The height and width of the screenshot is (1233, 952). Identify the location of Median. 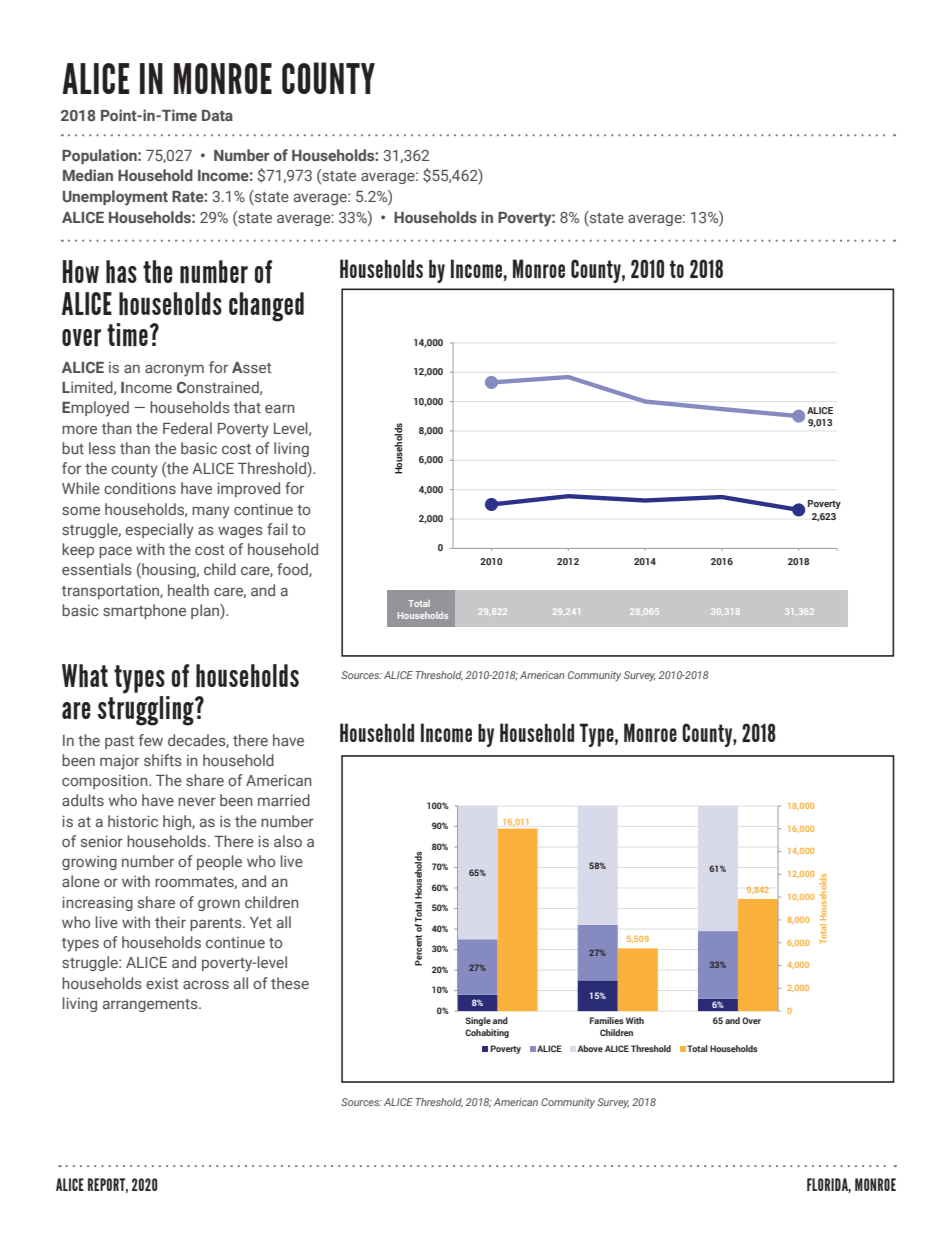
(88, 175).
